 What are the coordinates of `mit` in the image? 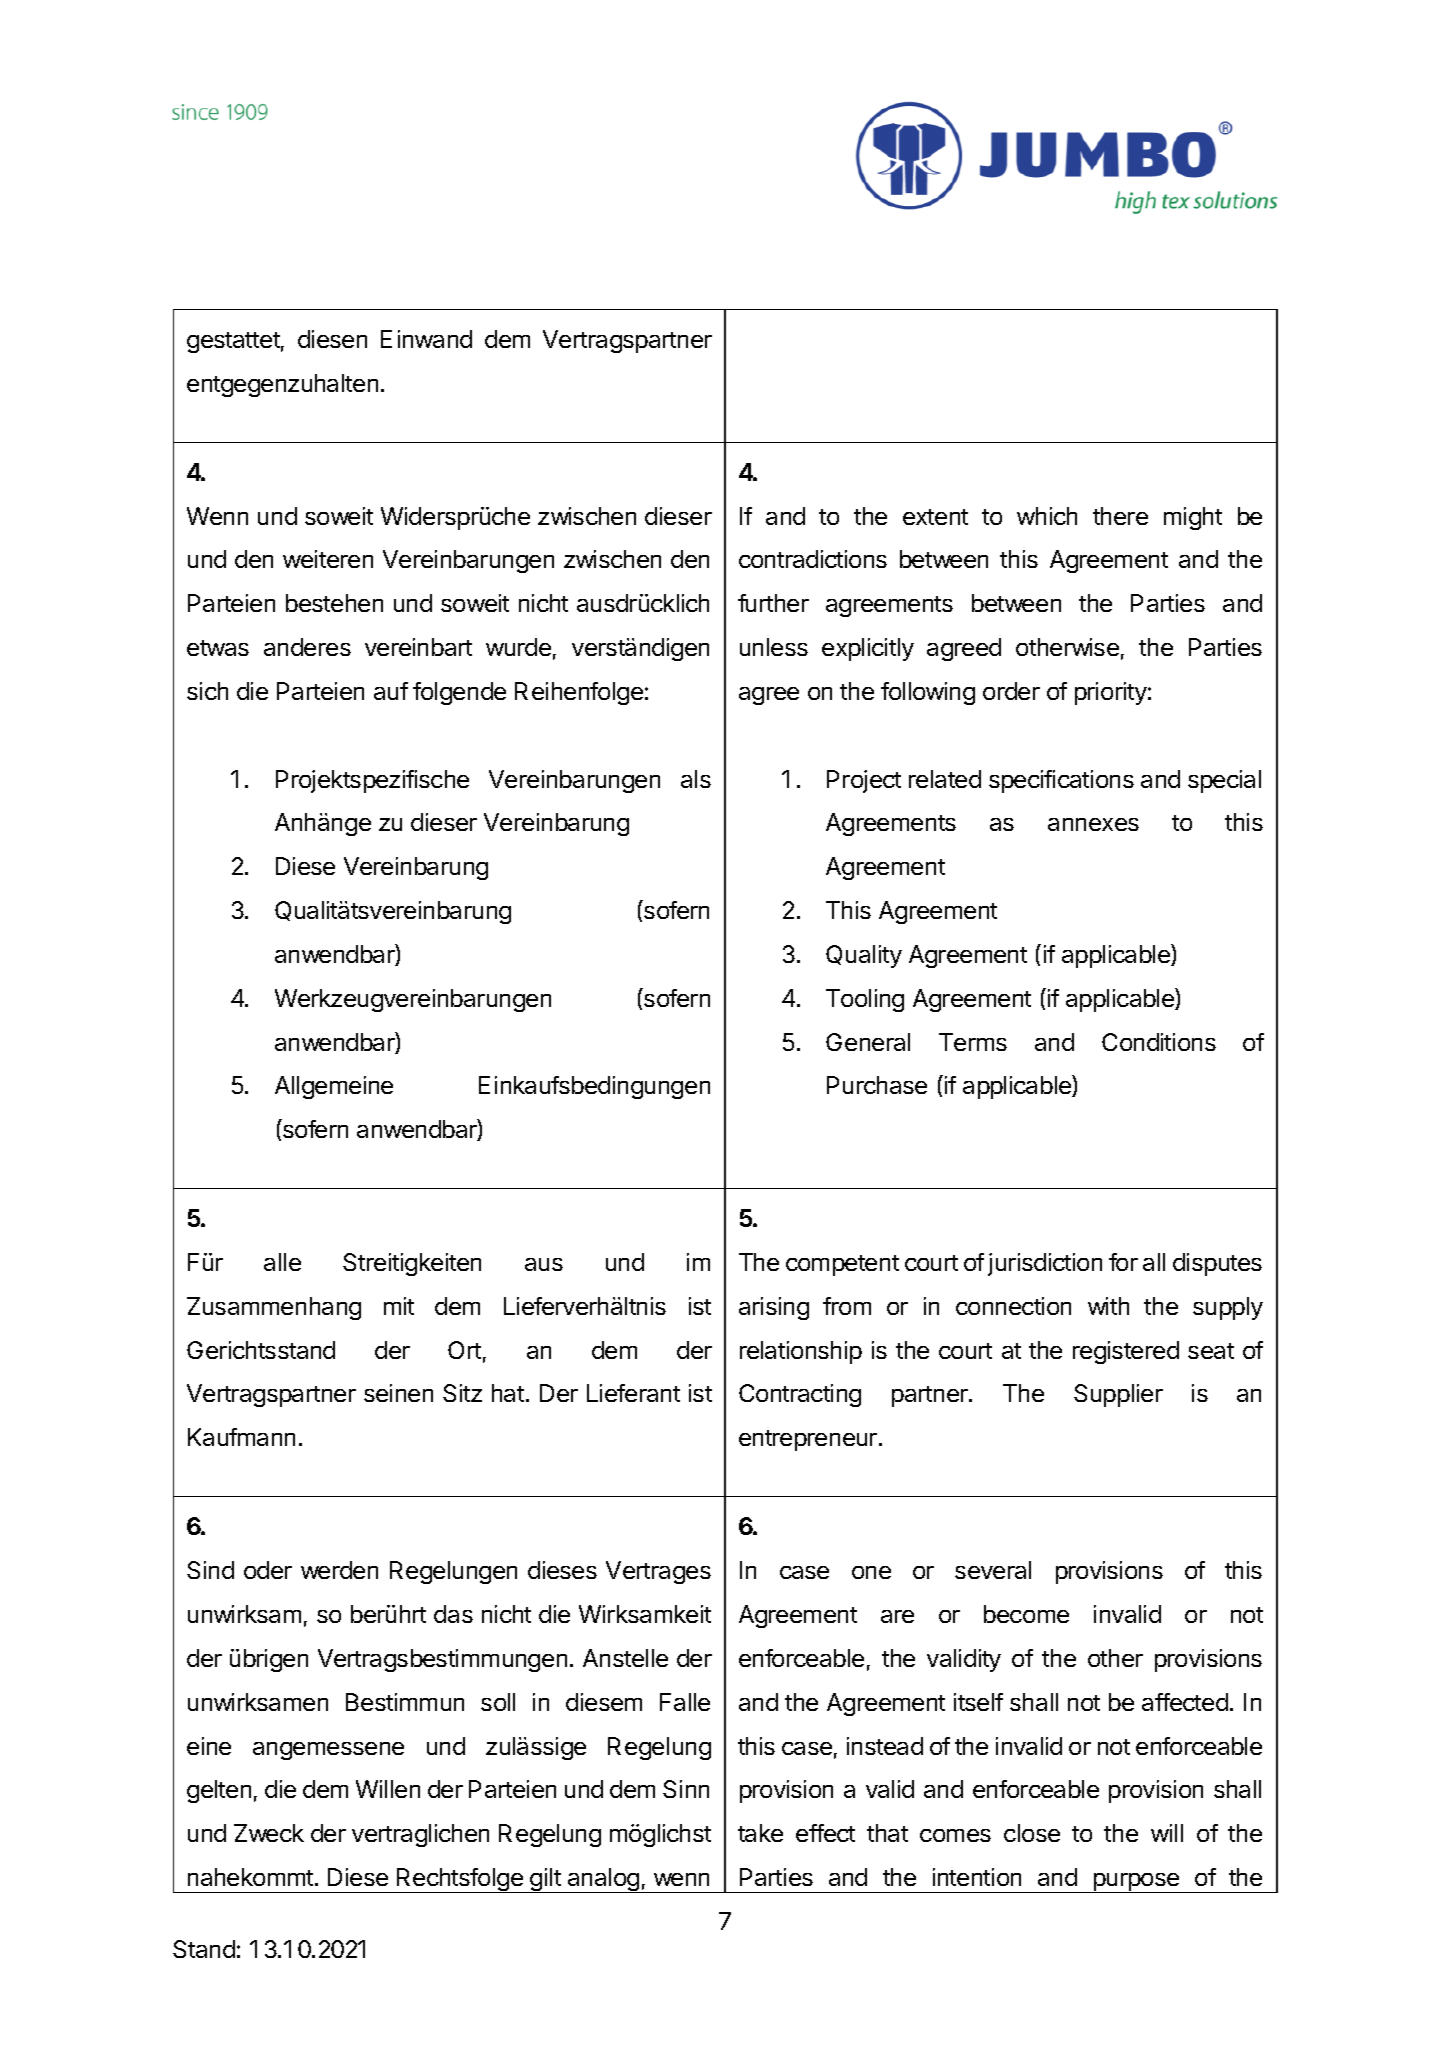 It's located at (399, 1306).
